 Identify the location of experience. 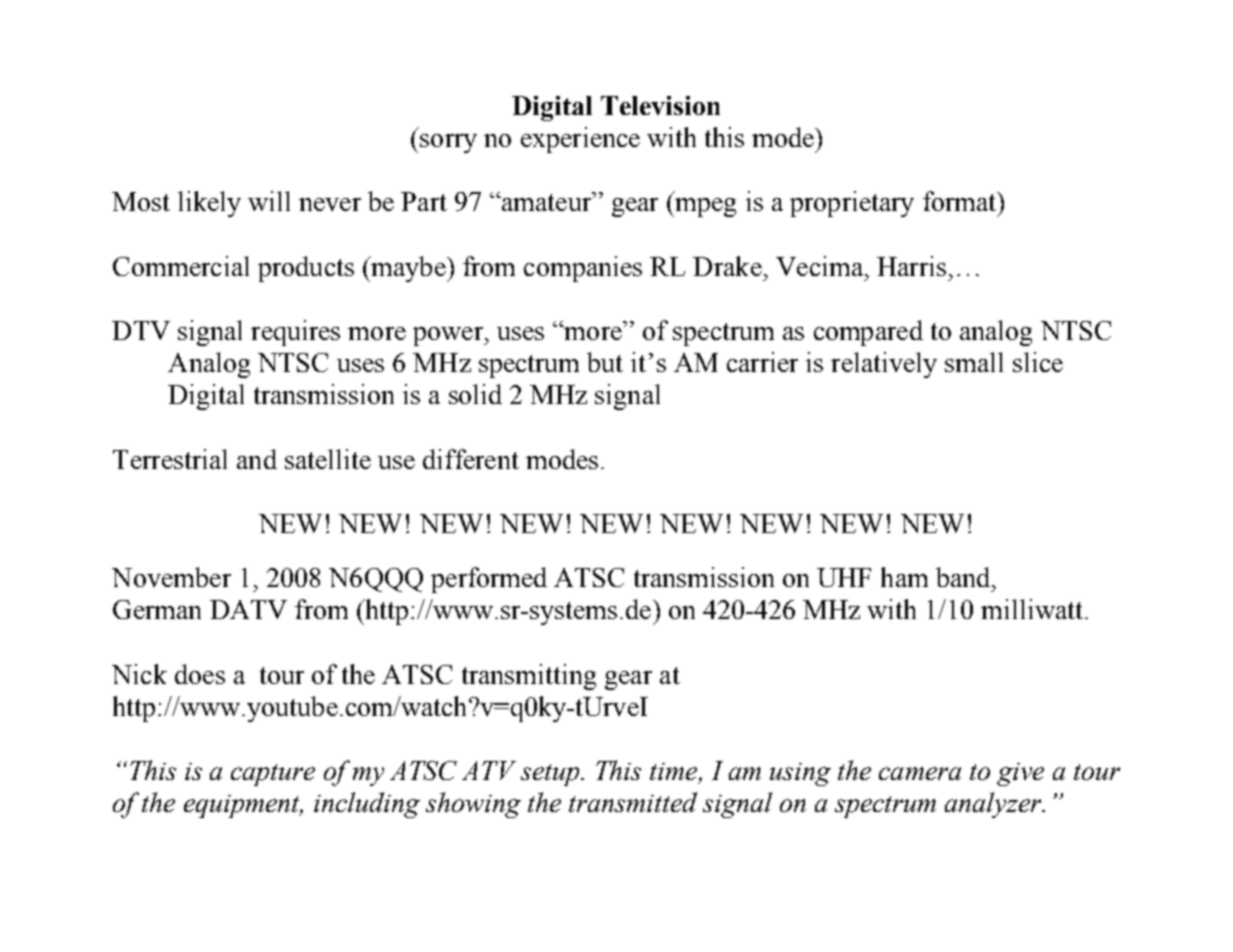
(580, 140).
